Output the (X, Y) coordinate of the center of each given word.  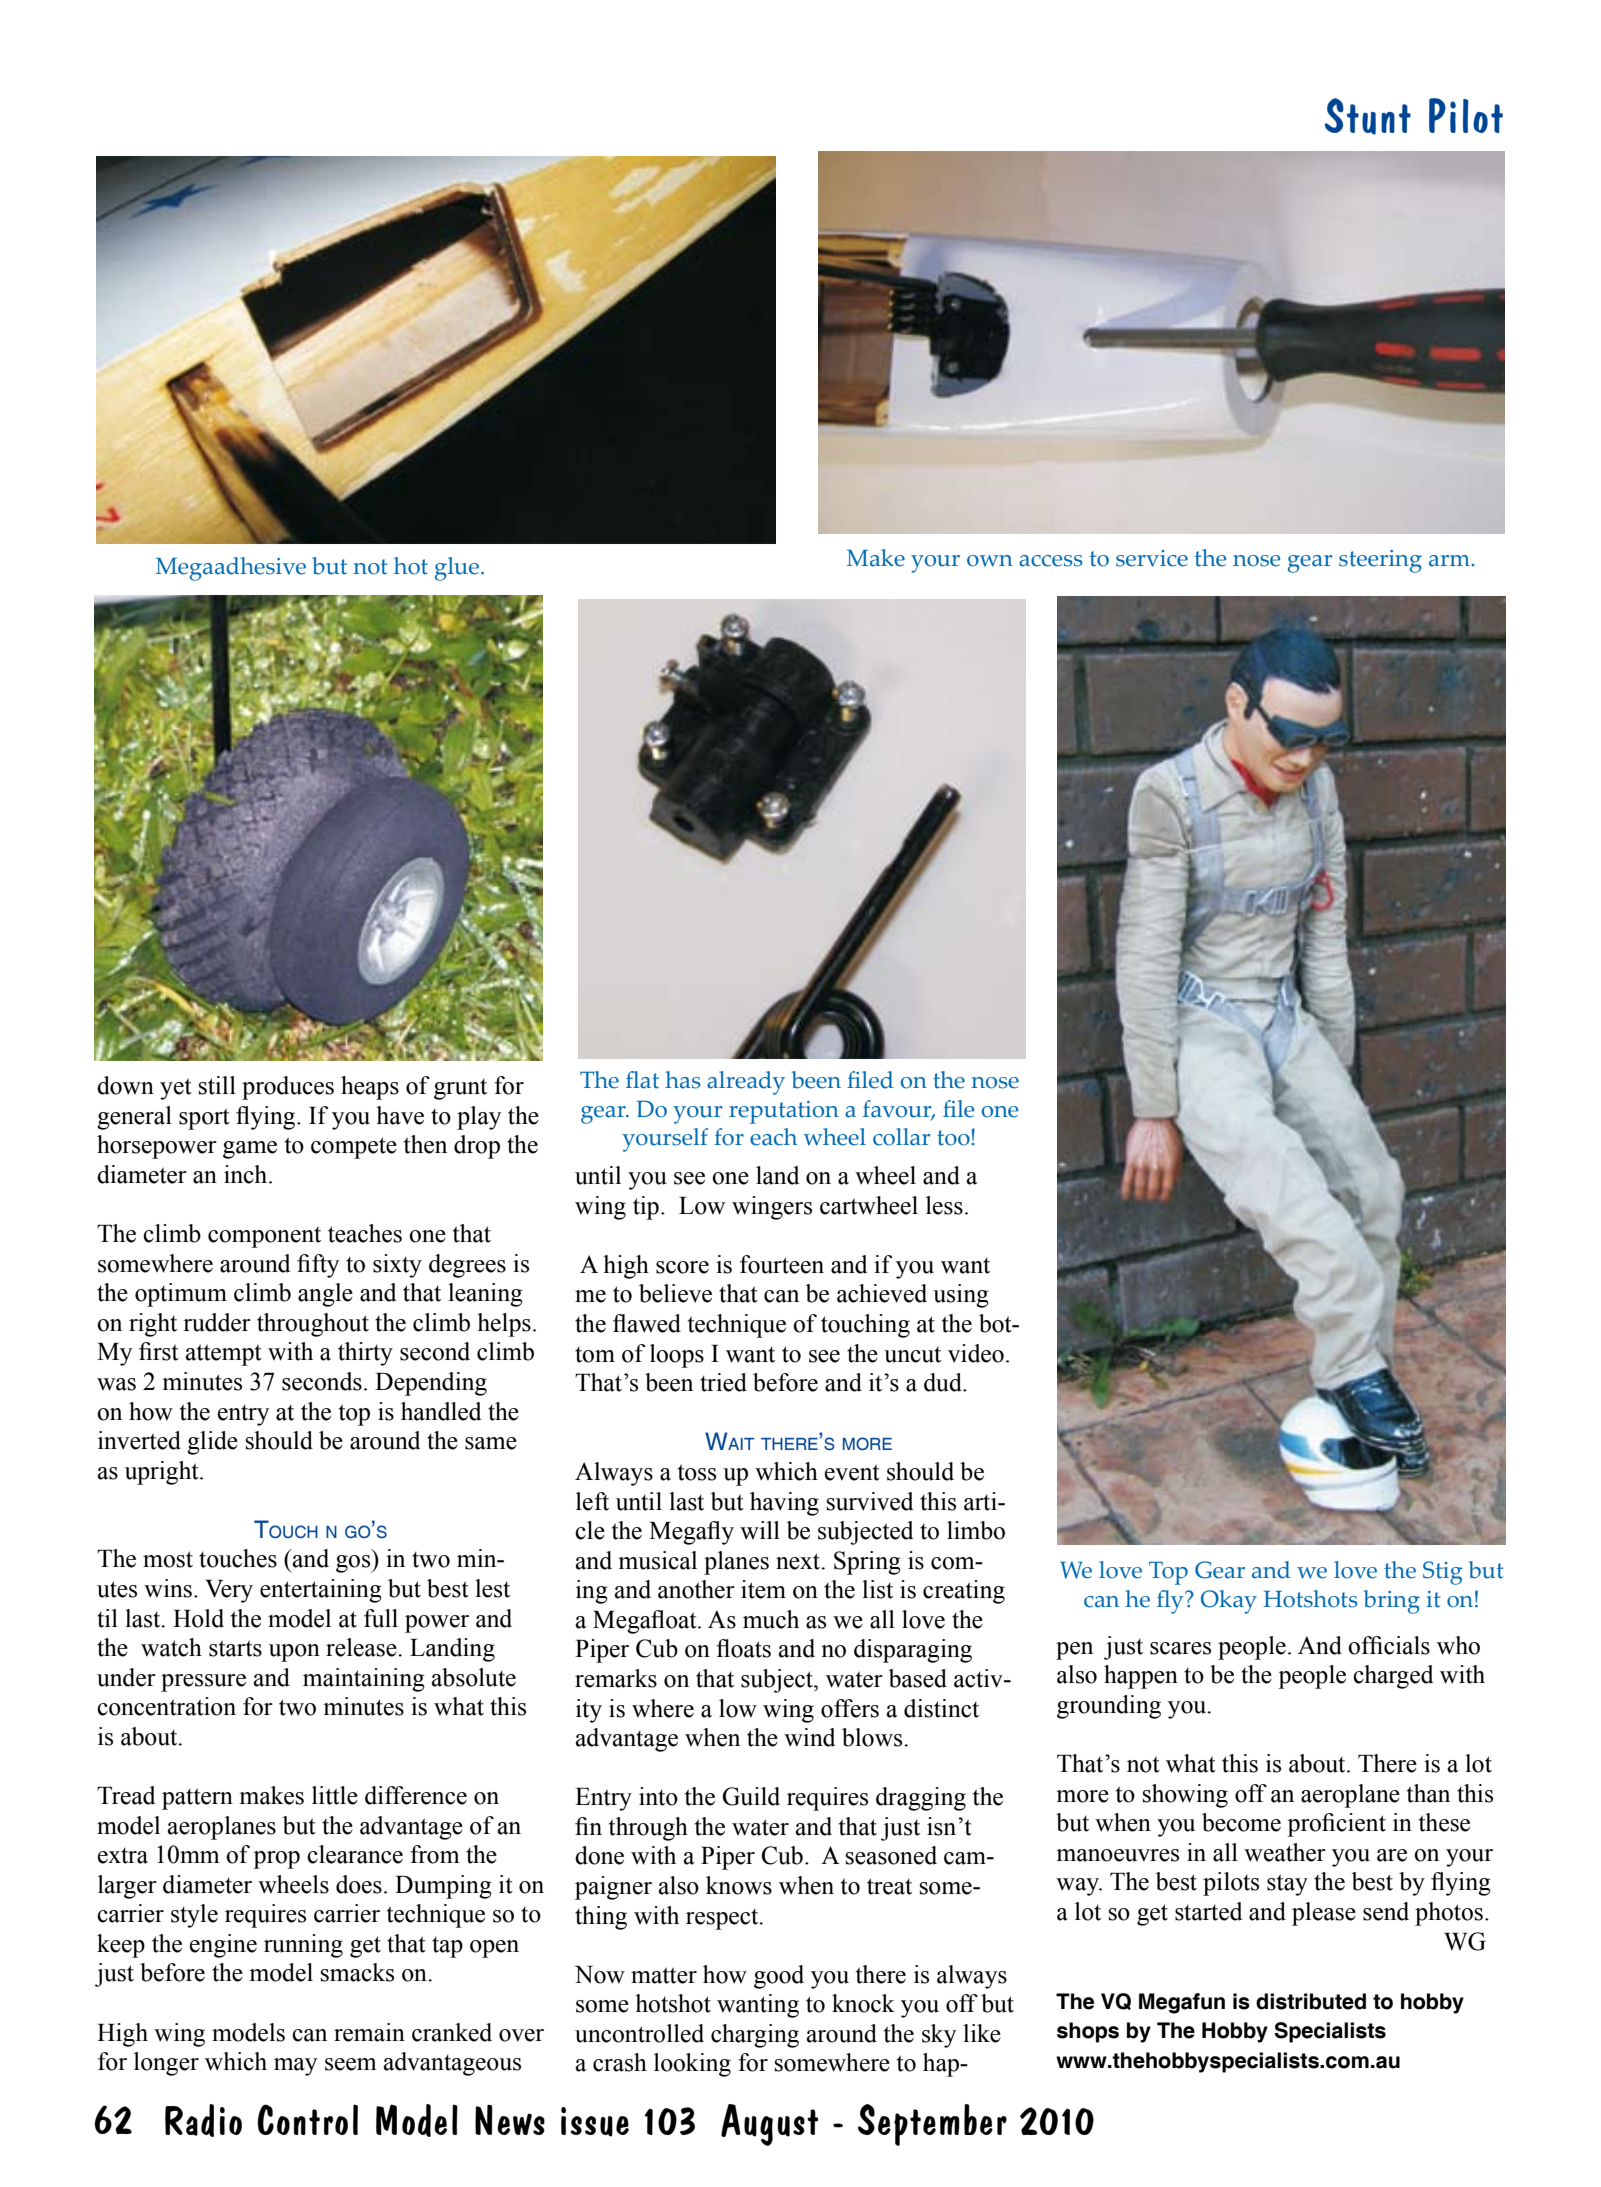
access (1051, 561)
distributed (1311, 2001)
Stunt (1368, 116)
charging (755, 2036)
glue (458, 569)
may (295, 2067)
